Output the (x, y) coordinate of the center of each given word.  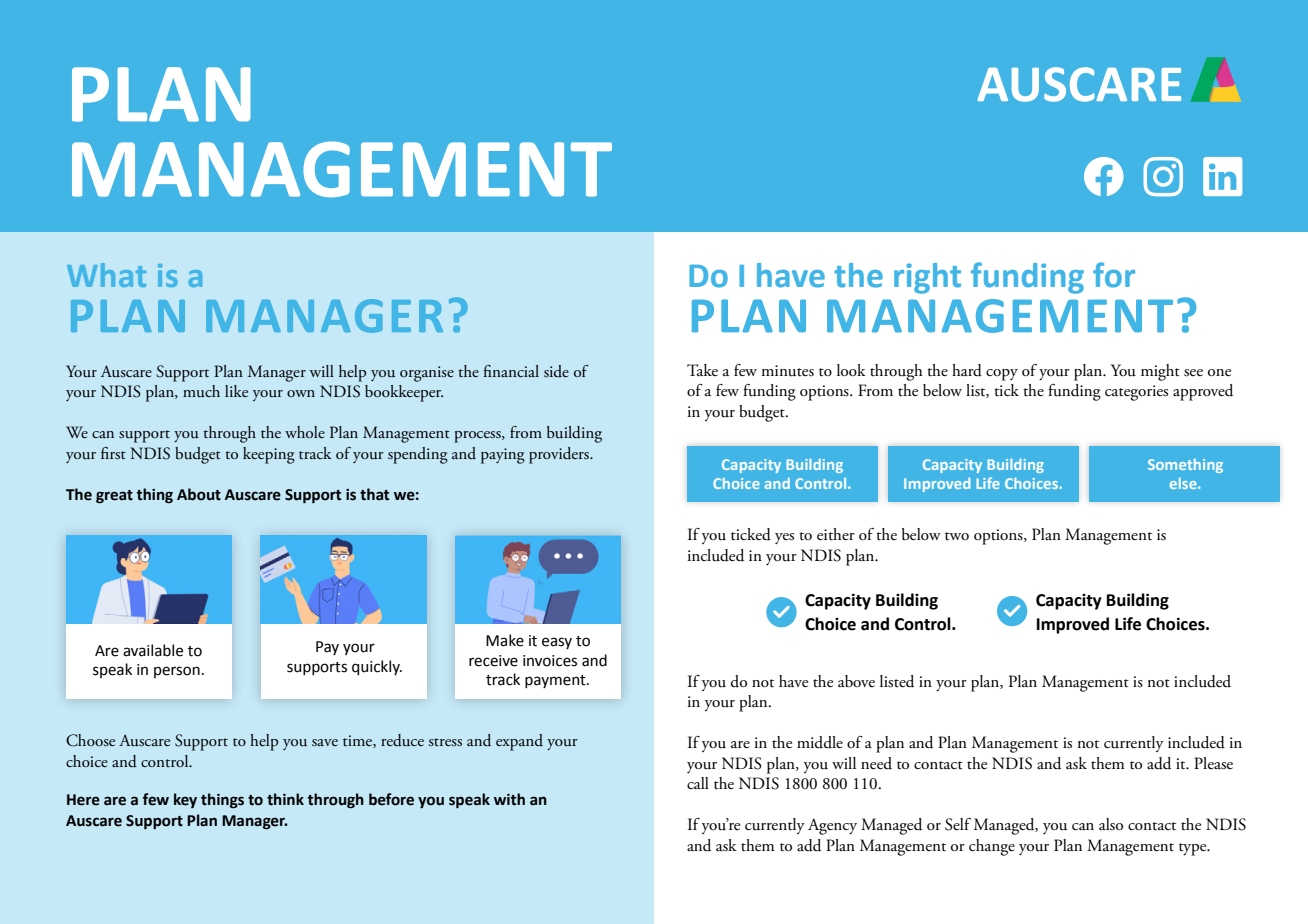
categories (1136, 393)
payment (556, 681)
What (106, 275)
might (1160, 372)
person (177, 672)
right (927, 278)
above (856, 681)
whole (305, 432)
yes (784, 538)
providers (560, 455)
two (957, 536)
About (199, 494)
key (185, 800)
